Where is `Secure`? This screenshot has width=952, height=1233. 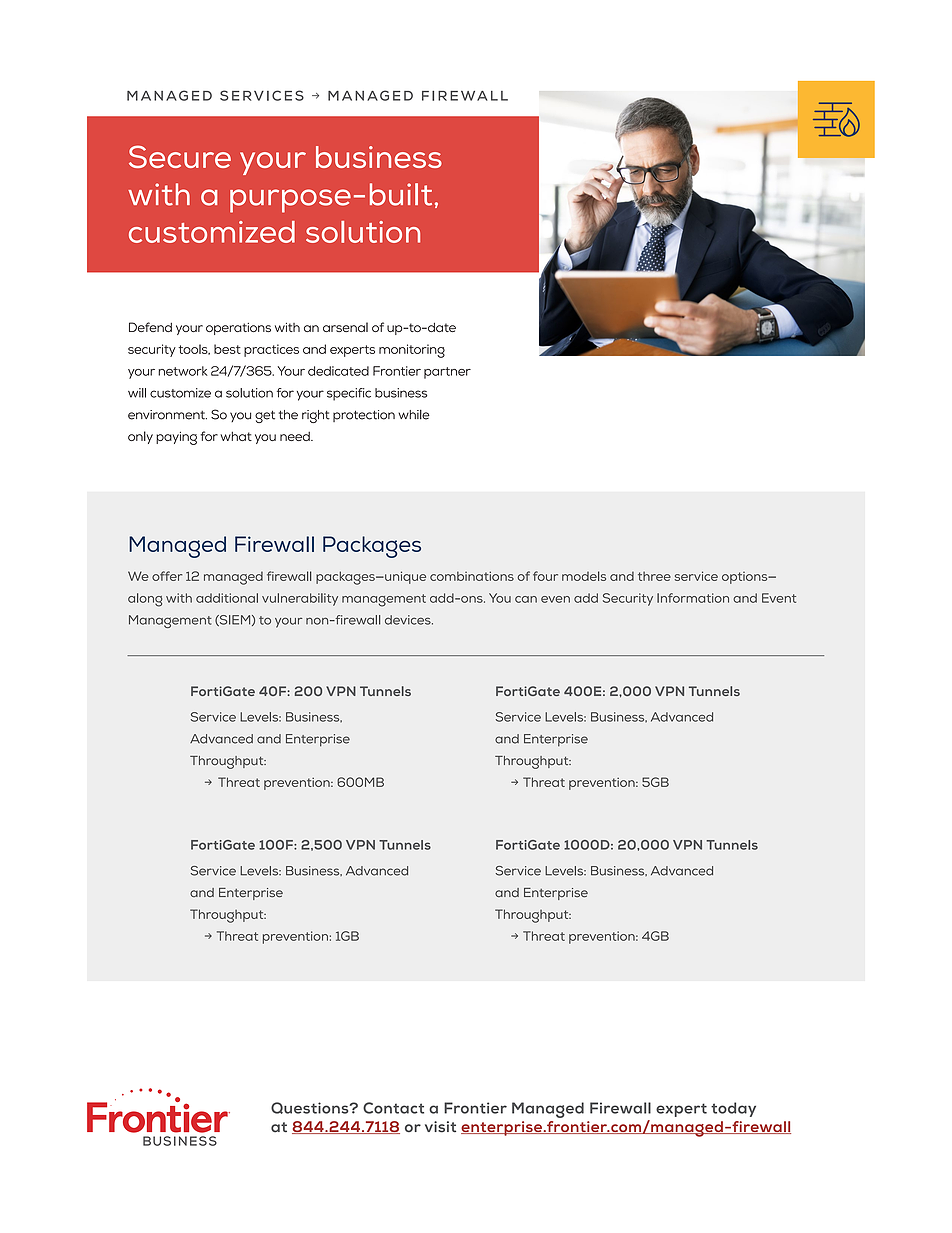
Secure is located at coordinates (180, 156).
